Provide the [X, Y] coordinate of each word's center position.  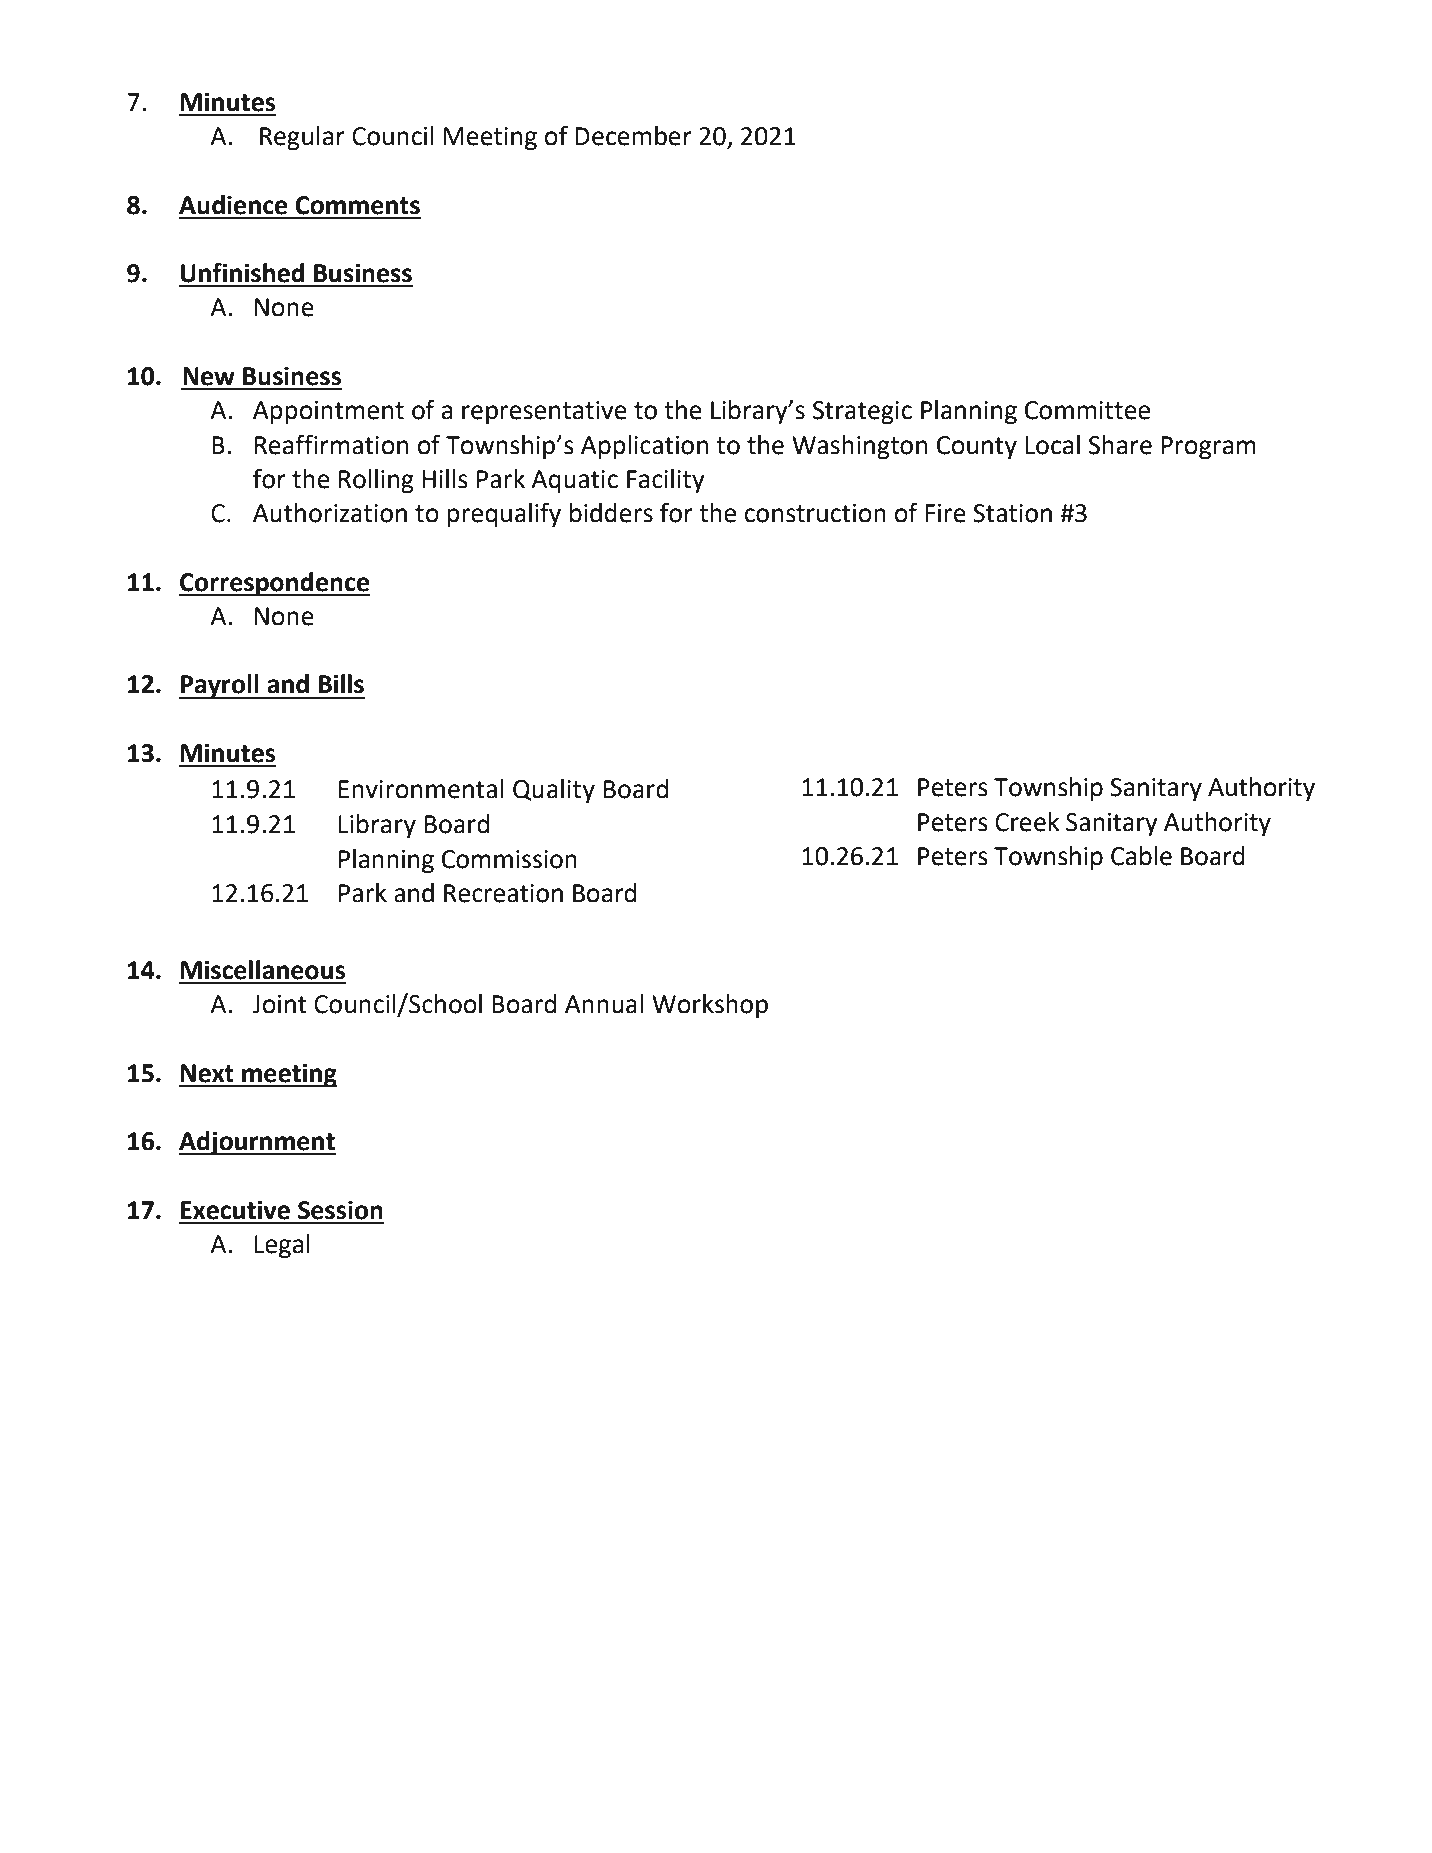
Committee [1087, 410]
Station [1012, 513]
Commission [509, 859]
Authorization [330, 513]
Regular [302, 138]
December [633, 136]
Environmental [421, 789]
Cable [1141, 856]
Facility [666, 481]
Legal [282, 1246]
